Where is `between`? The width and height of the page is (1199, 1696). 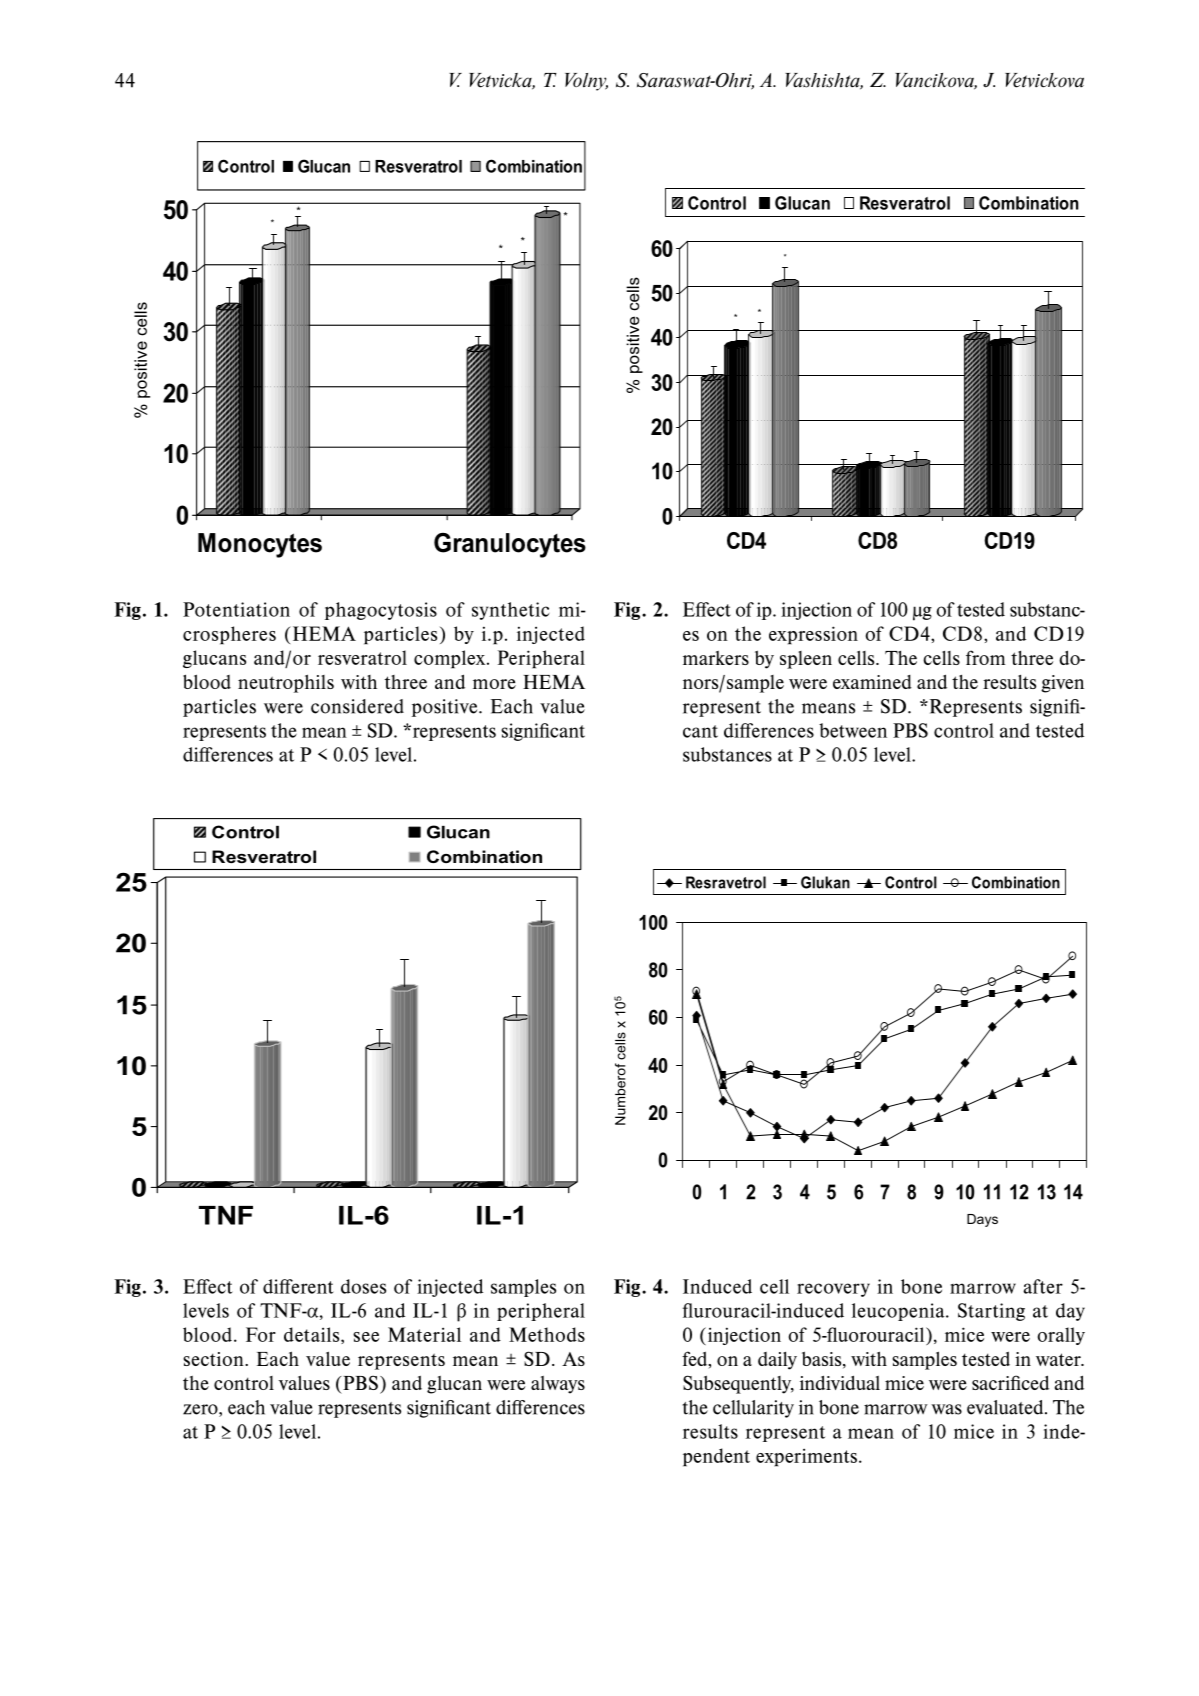
between is located at coordinates (853, 730).
